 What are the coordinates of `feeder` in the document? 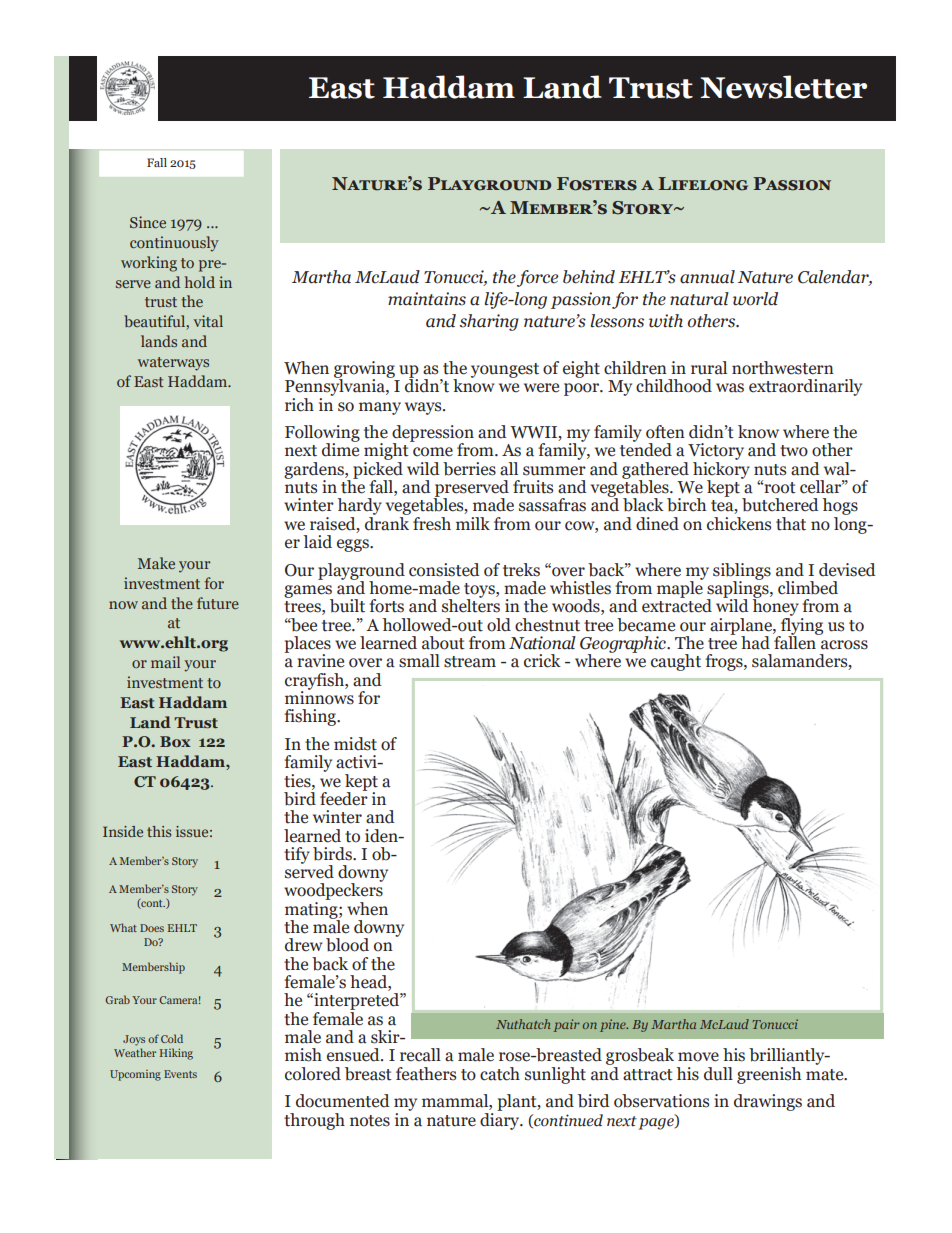 It's located at (344, 797).
